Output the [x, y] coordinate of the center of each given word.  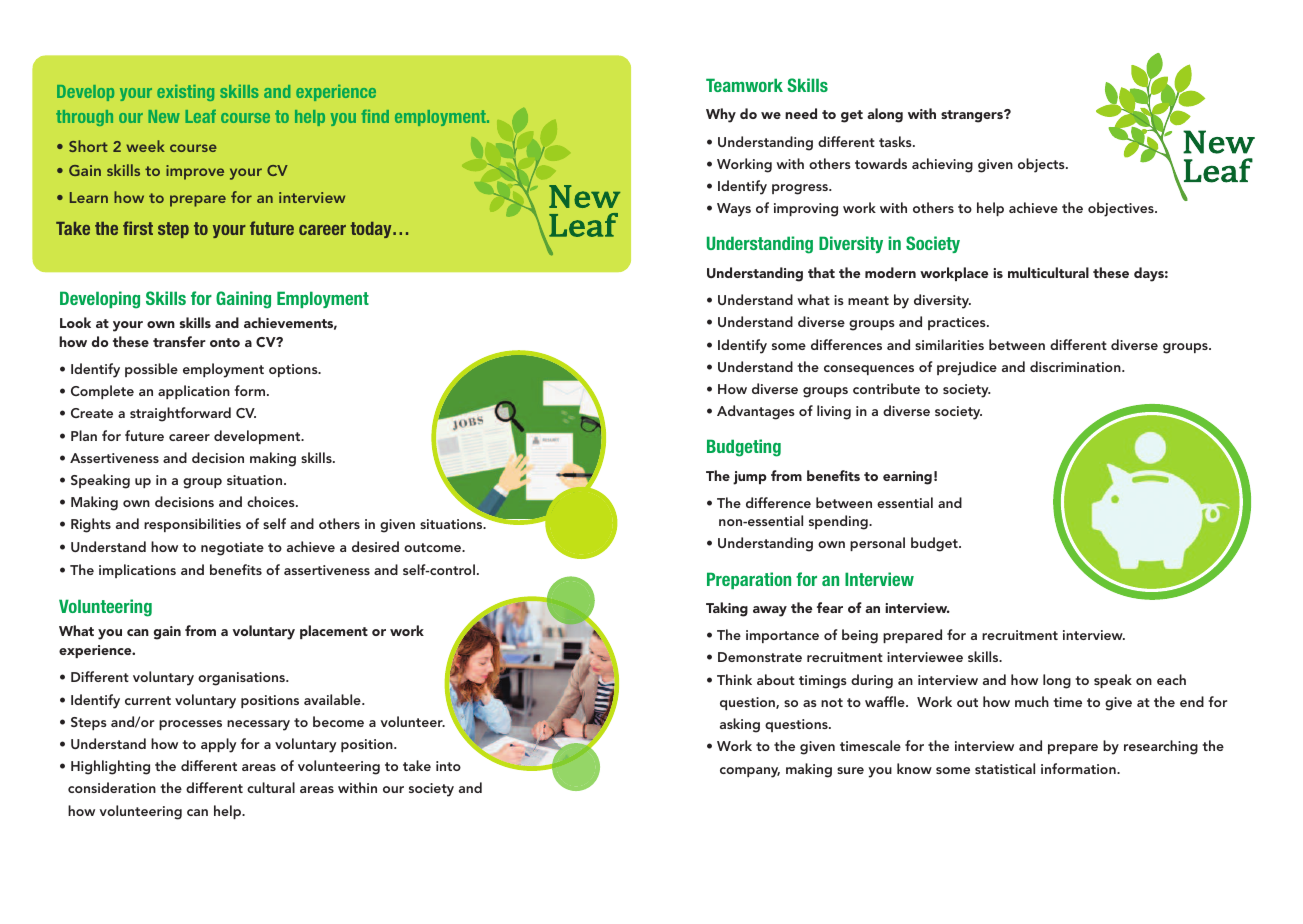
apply [219, 745]
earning [907, 478]
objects [1042, 165]
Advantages [756, 412]
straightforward [180, 414]
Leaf [200, 116]
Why [721, 115]
